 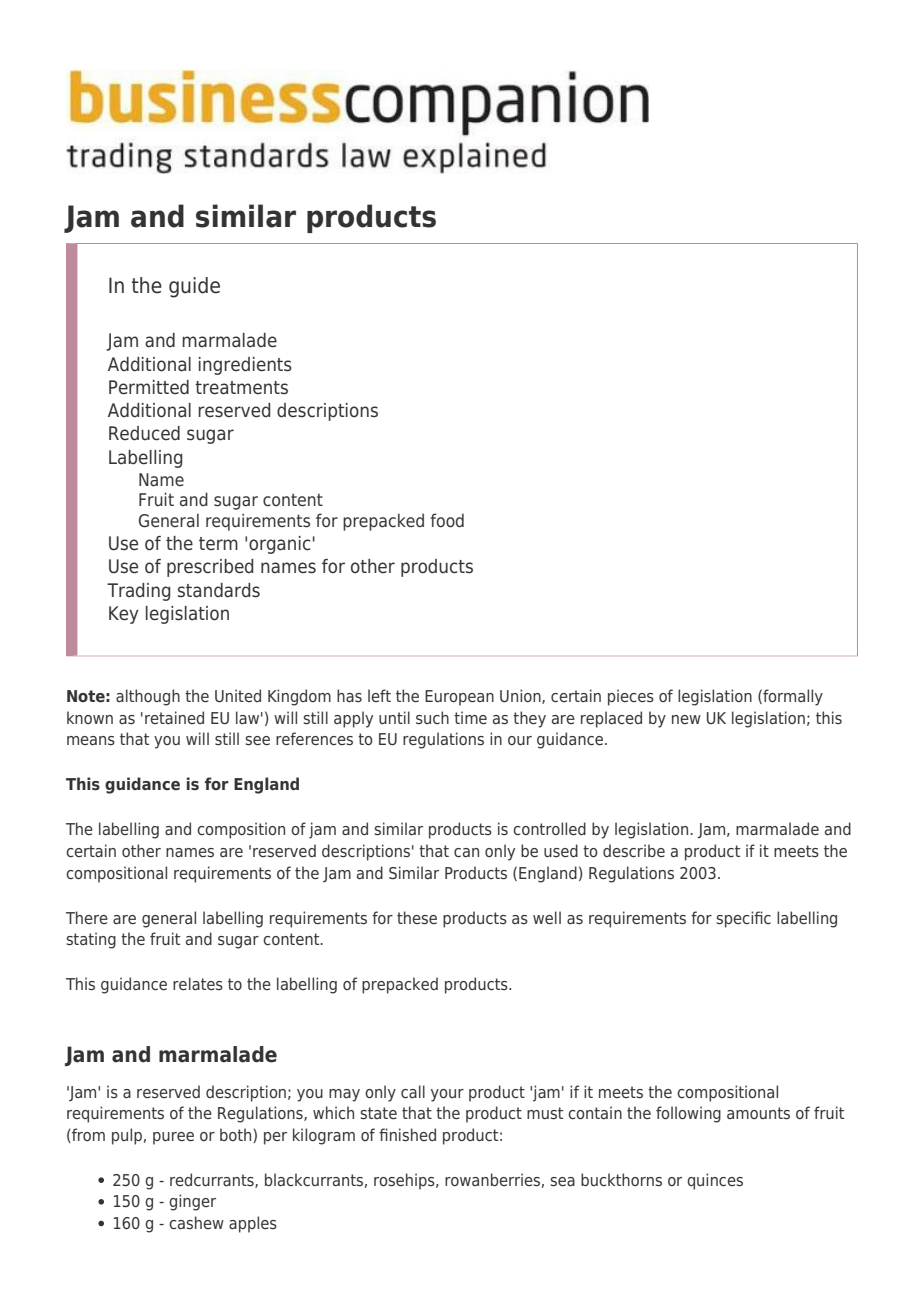 What do you see at coordinates (447, 520) in the screenshot?
I see `food` at bounding box center [447, 520].
